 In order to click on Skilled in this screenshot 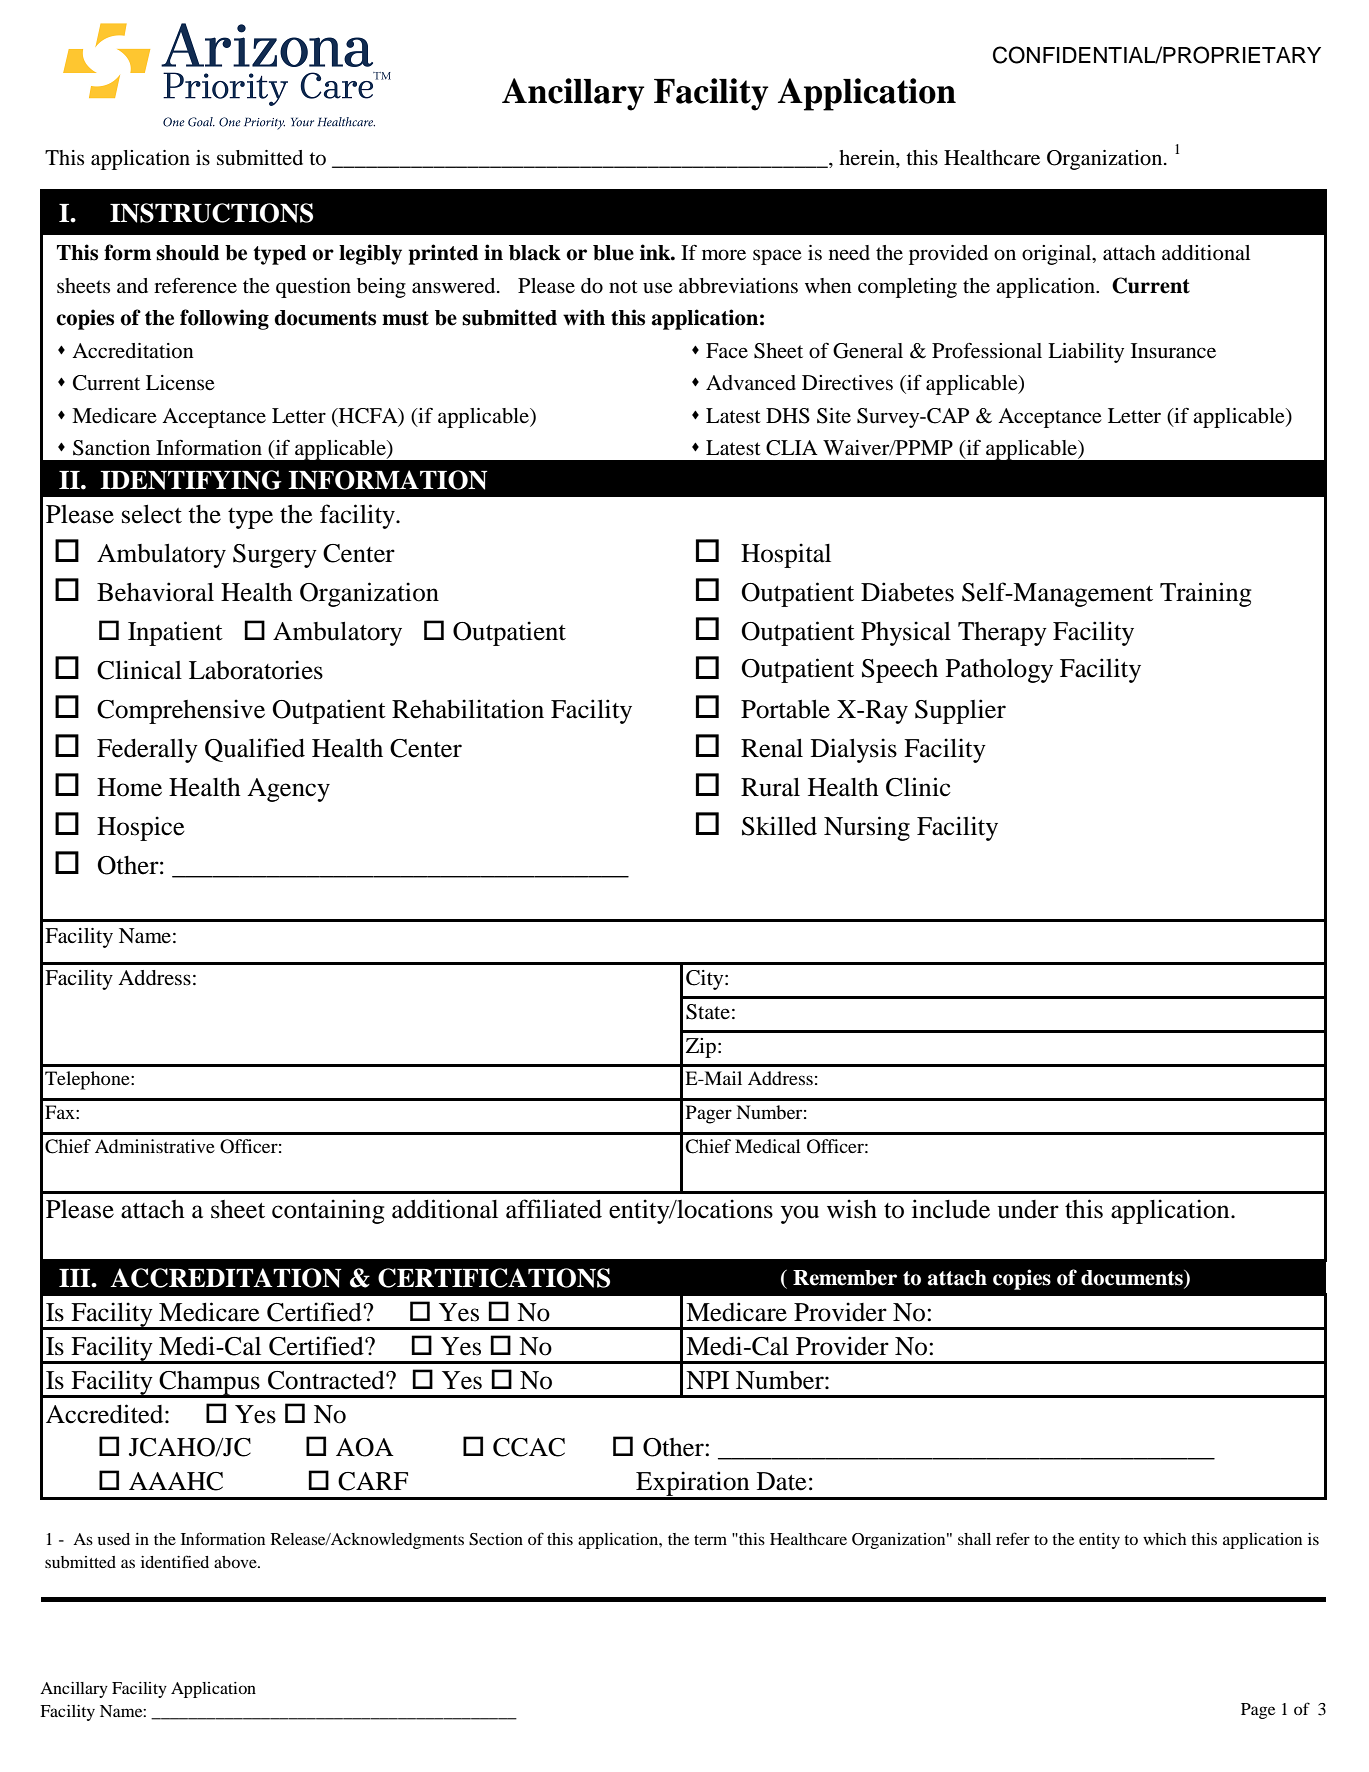, I will do `click(779, 826)`.
